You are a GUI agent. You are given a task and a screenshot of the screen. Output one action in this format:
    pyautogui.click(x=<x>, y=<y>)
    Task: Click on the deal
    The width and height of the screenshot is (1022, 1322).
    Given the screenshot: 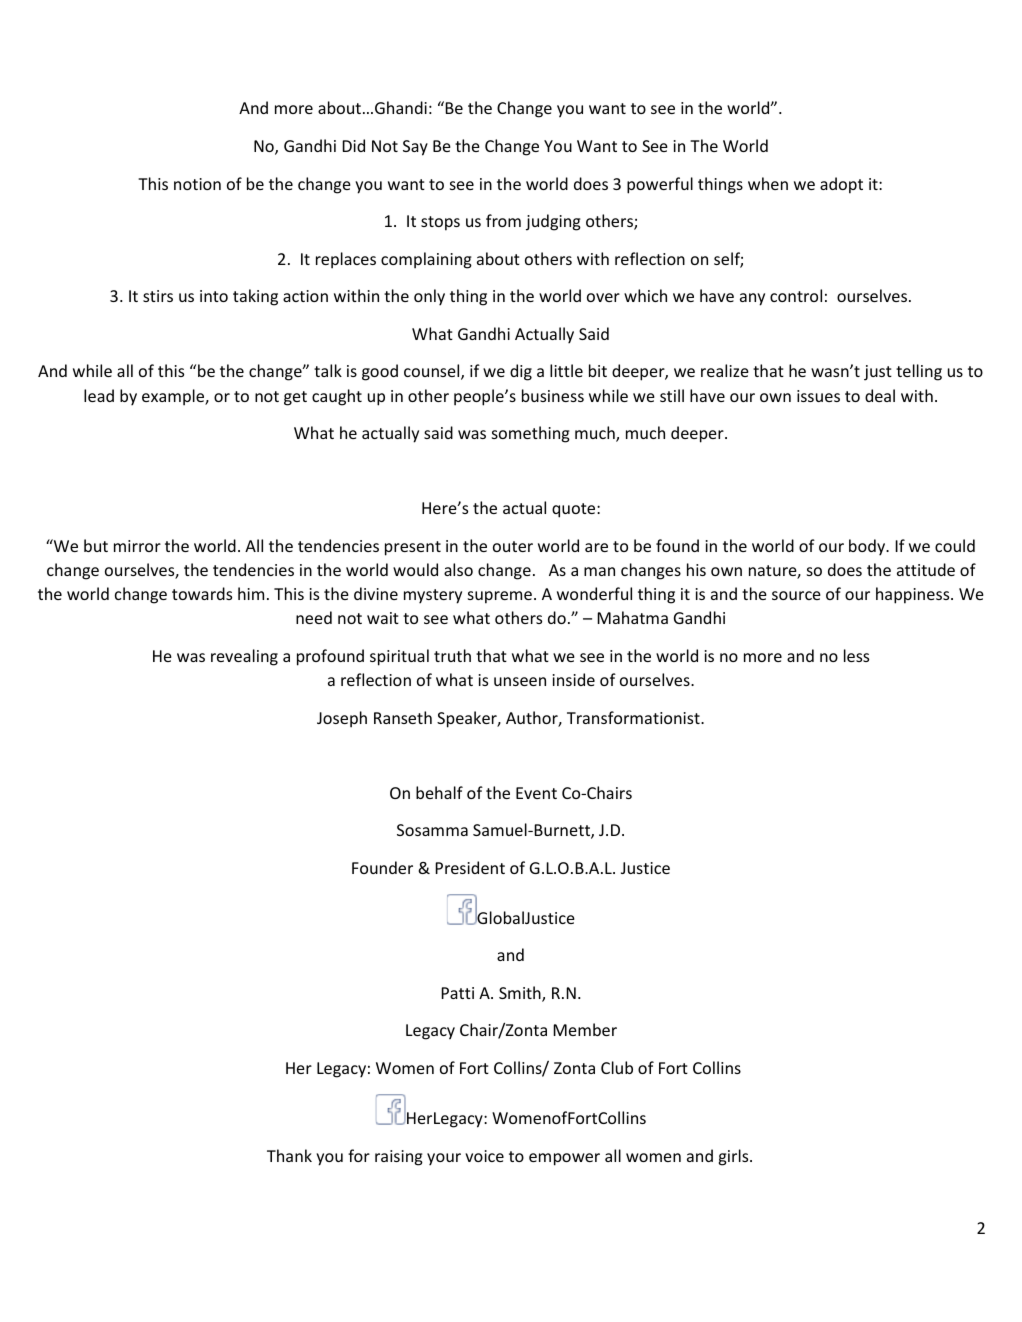 What is the action you would take?
    pyautogui.click(x=880, y=395)
